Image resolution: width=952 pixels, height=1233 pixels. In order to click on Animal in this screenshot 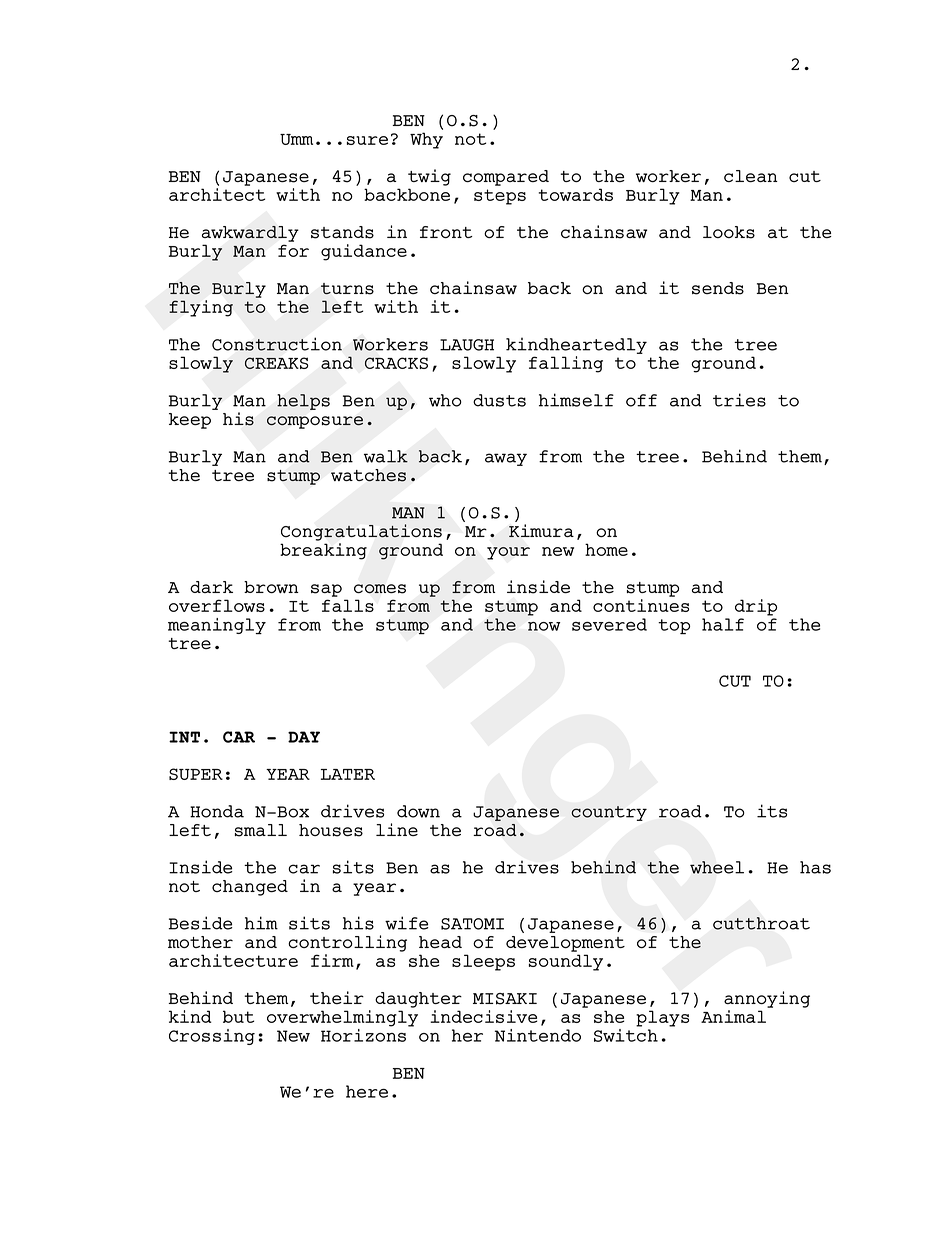, I will do `click(733, 1016)`.
